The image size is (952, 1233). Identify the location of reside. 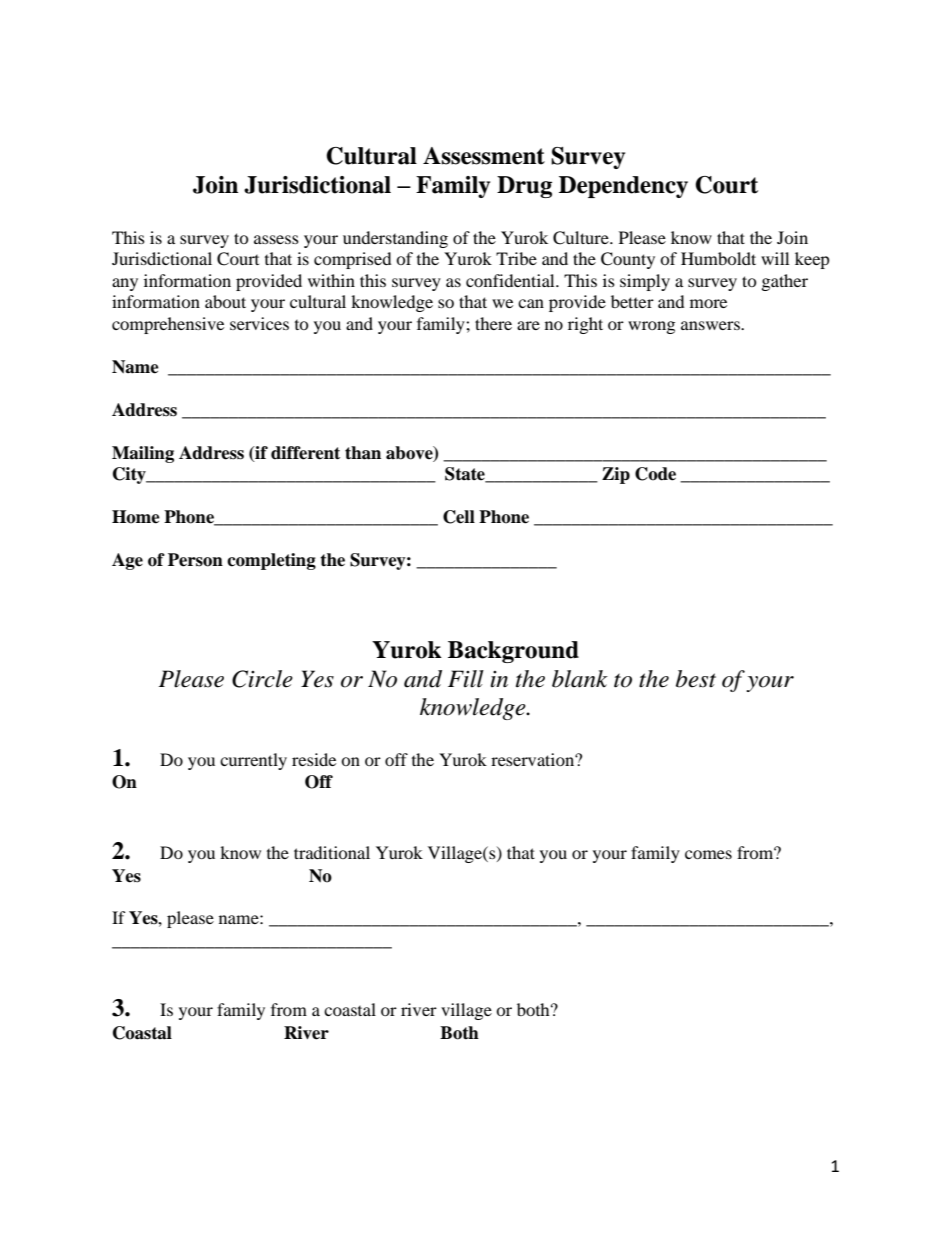
(314, 759).
